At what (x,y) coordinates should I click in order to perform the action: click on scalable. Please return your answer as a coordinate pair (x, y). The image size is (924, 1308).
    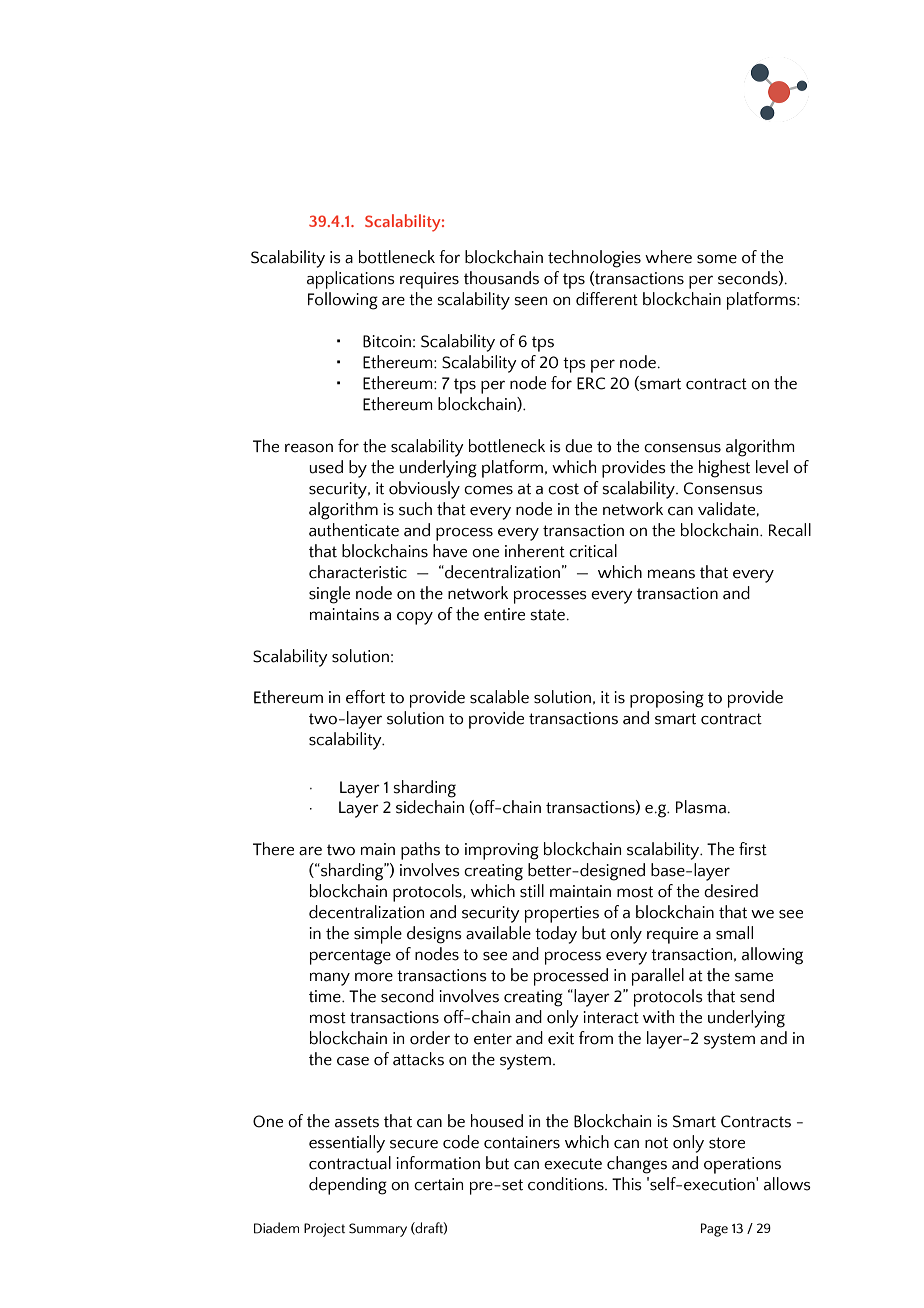
    Looking at the image, I should click on (499, 697).
